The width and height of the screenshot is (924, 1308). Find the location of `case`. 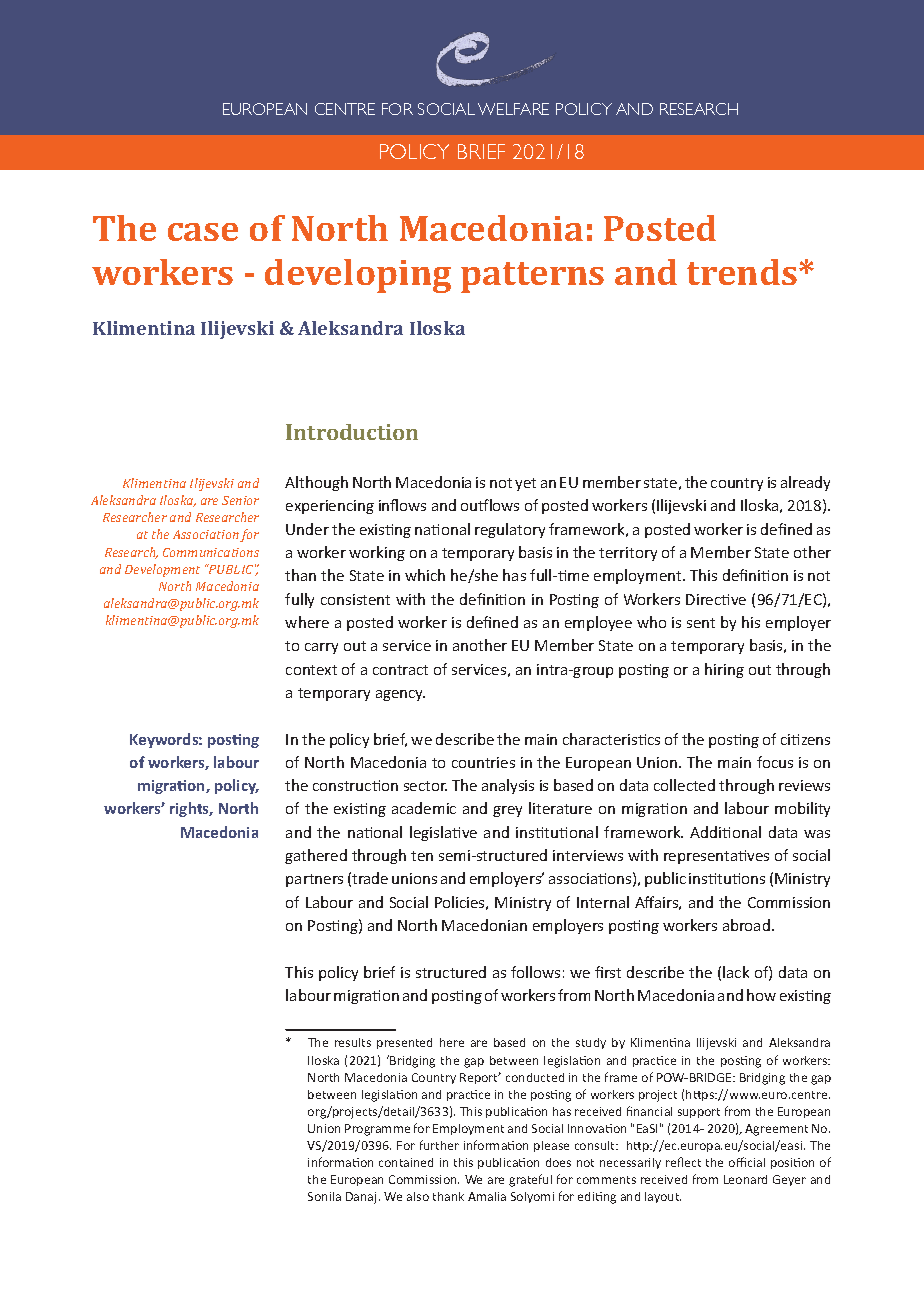

case is located at coordinates (203, 232).
